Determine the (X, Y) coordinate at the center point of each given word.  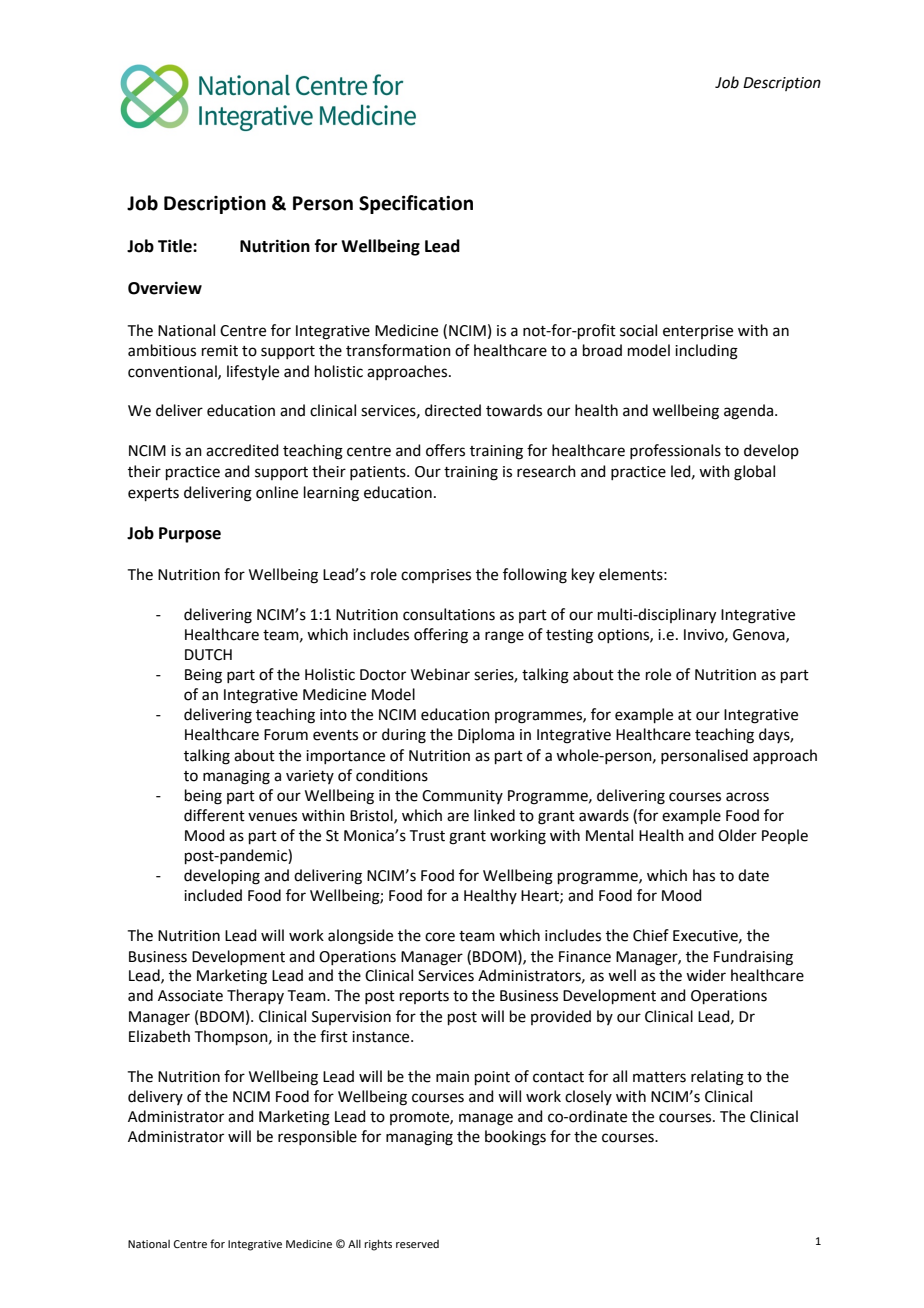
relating (717, 1078)
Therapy (255, 996)
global (754, 473)
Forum (286, 735)
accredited (242, 450)
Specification (416, 204)
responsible (317, 1137)
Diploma (486, 735)
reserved (417, 1244)
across (747, 797)
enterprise (698, 332)
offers (445, 450)
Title (176, 246)
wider (706, 975)
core (440, 937)
